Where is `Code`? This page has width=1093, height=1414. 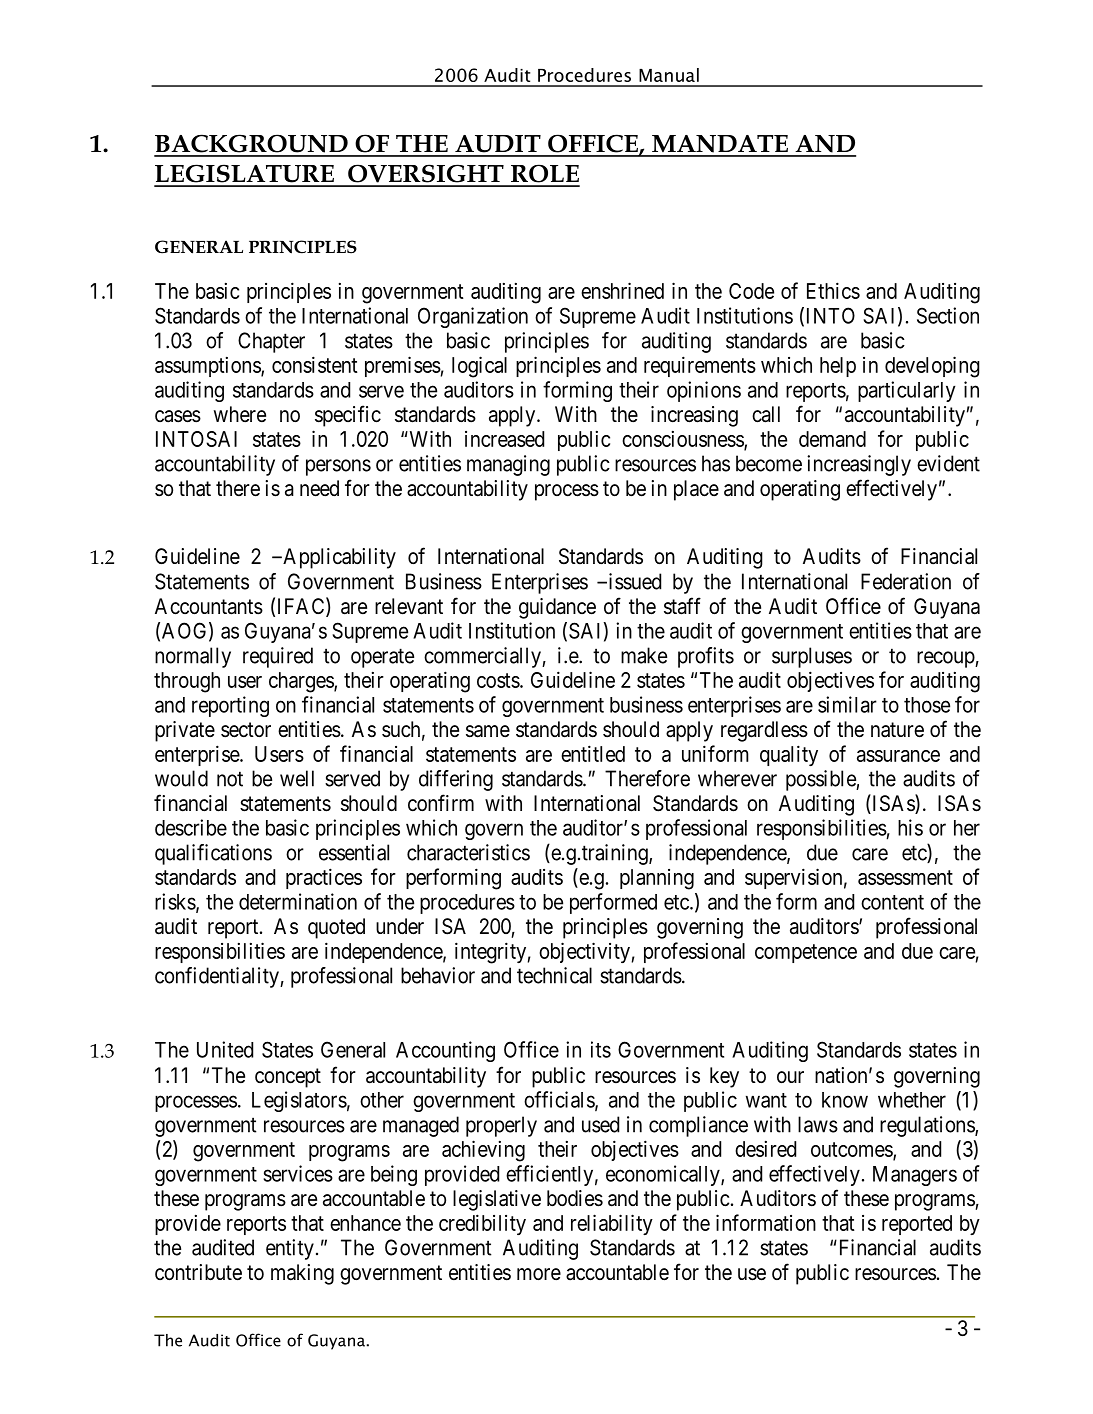 Code is located at coordinates (751, 291).
